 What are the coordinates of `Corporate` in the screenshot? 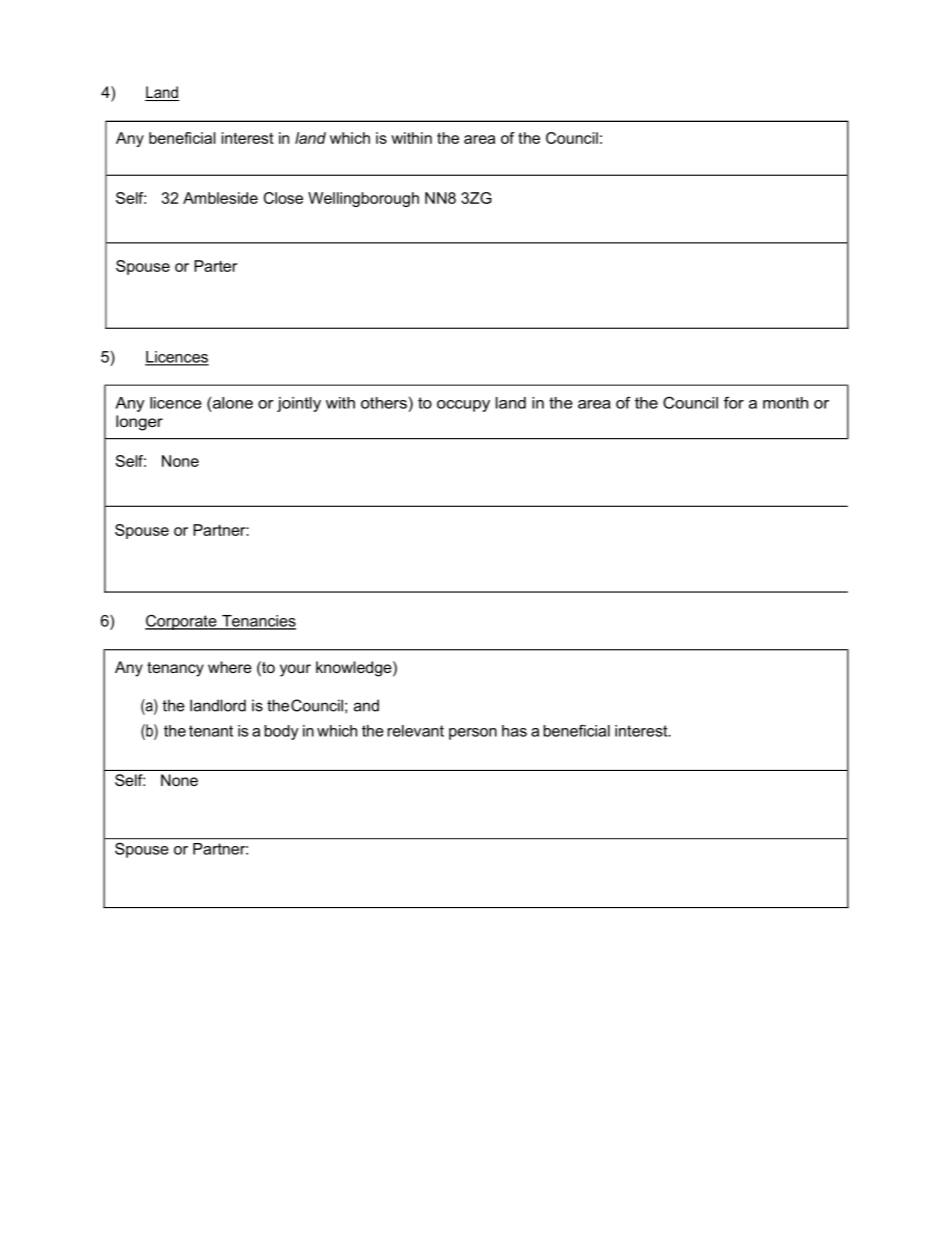 It's located at (182, 622).
